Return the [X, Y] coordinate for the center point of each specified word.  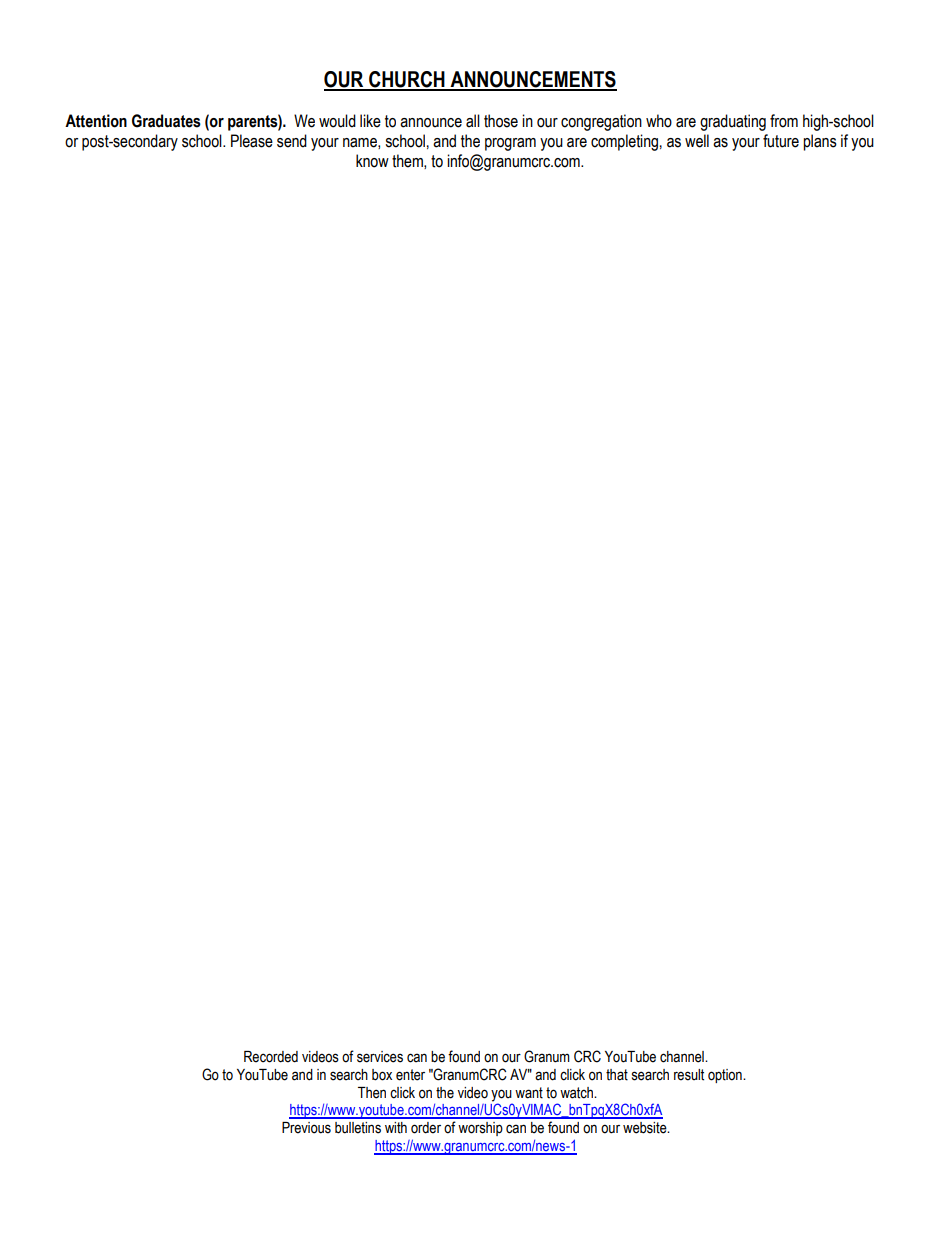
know [372, 161]
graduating [733, 122]
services [380, 1057]
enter [410, 1075]
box [382, 1075]
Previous [306, 1128]
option [726, 1076]
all [473, 121]
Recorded [271, 1057]
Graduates [166, 121]
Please [252, 141]
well [697, 141]
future [781, 141]
